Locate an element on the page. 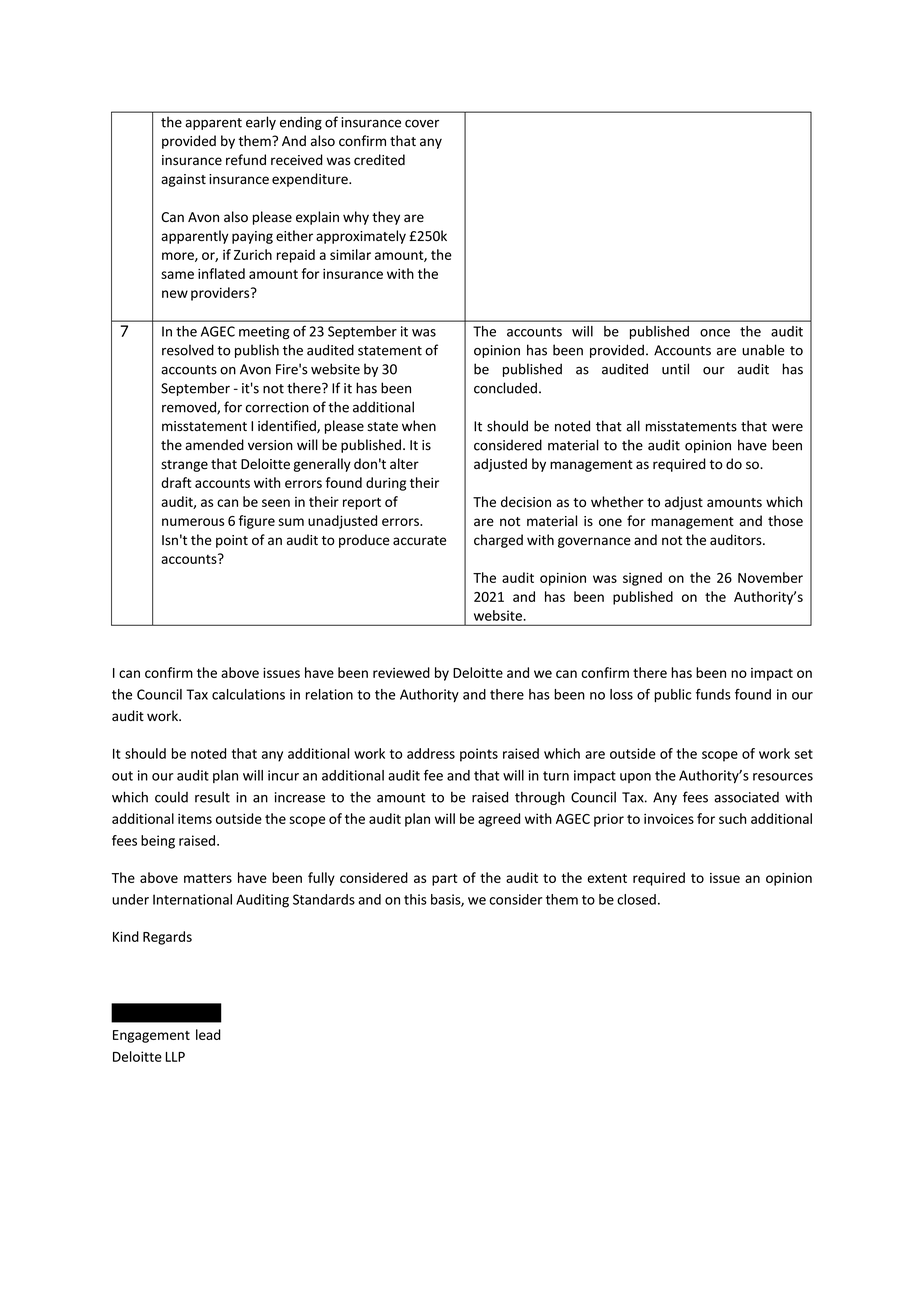  closed is located at coordinates (636, 899).
